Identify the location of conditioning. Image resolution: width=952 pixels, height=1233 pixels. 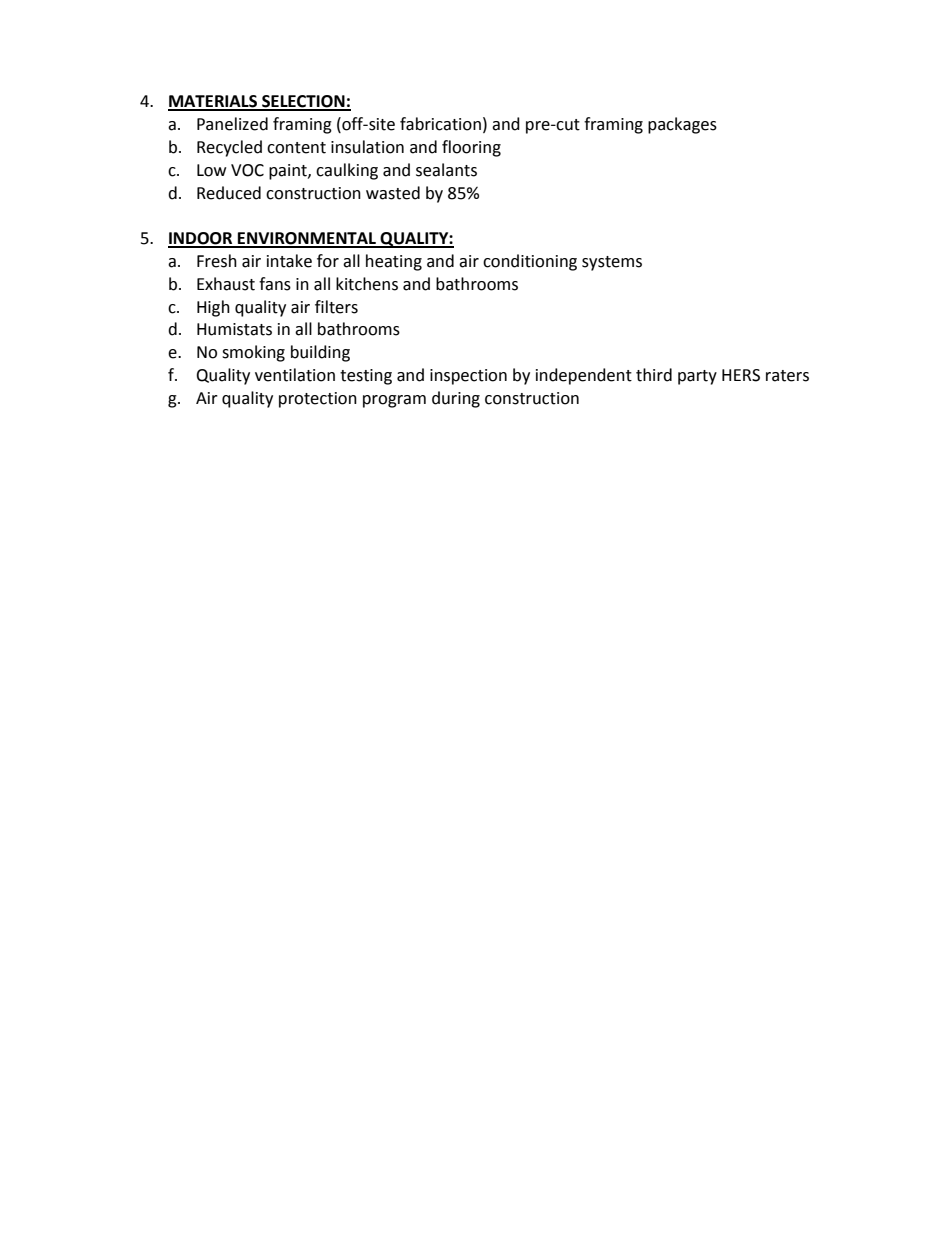
(530, 262).
